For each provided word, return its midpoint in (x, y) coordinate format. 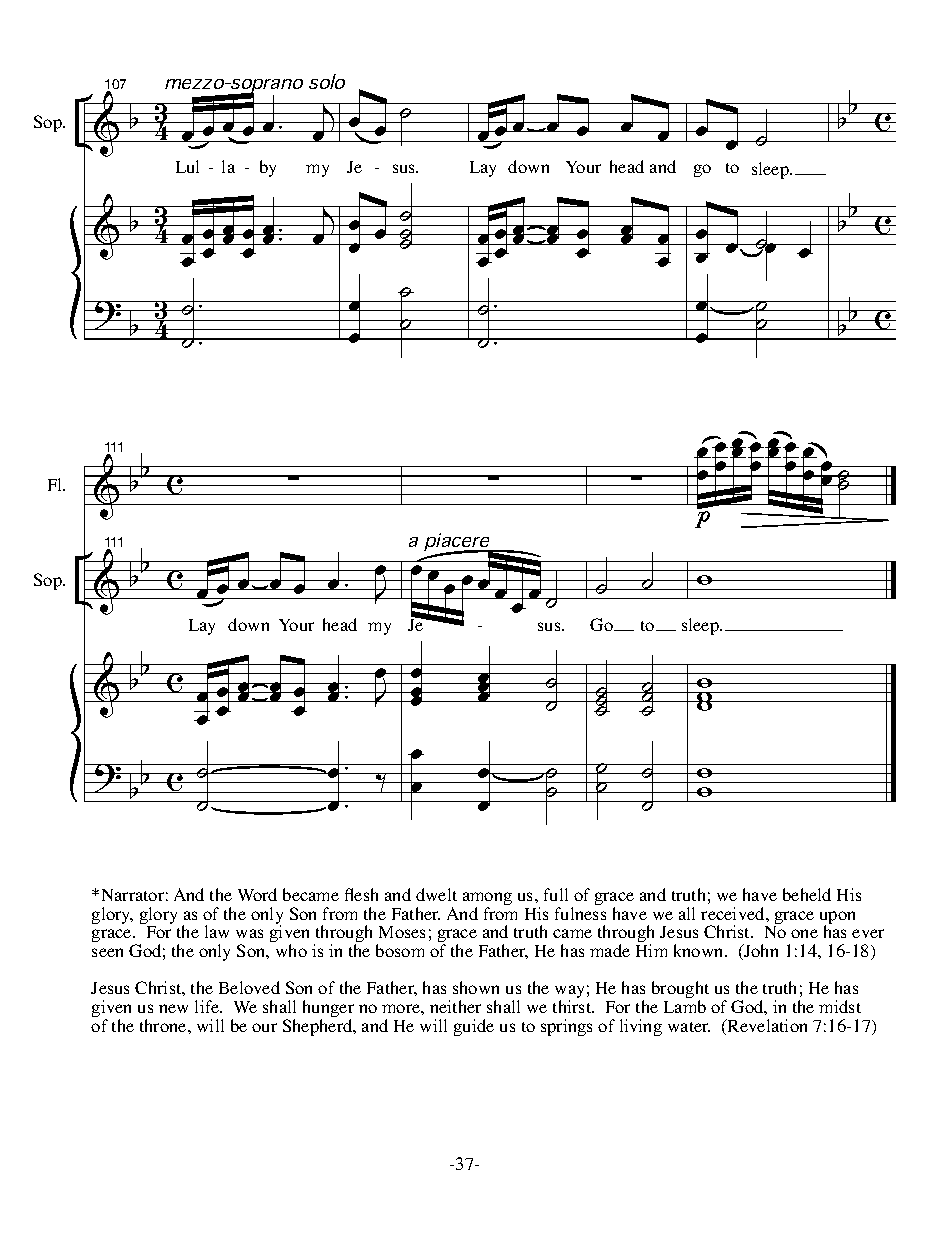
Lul (187, 166)
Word (257, 894)
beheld (807, 894)
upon (837, 919)
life (208, 1006)
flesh (361, 894)
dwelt (436, 894)
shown (476, 987)
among (487, 900)
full (556, 894)
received (734, 913)
